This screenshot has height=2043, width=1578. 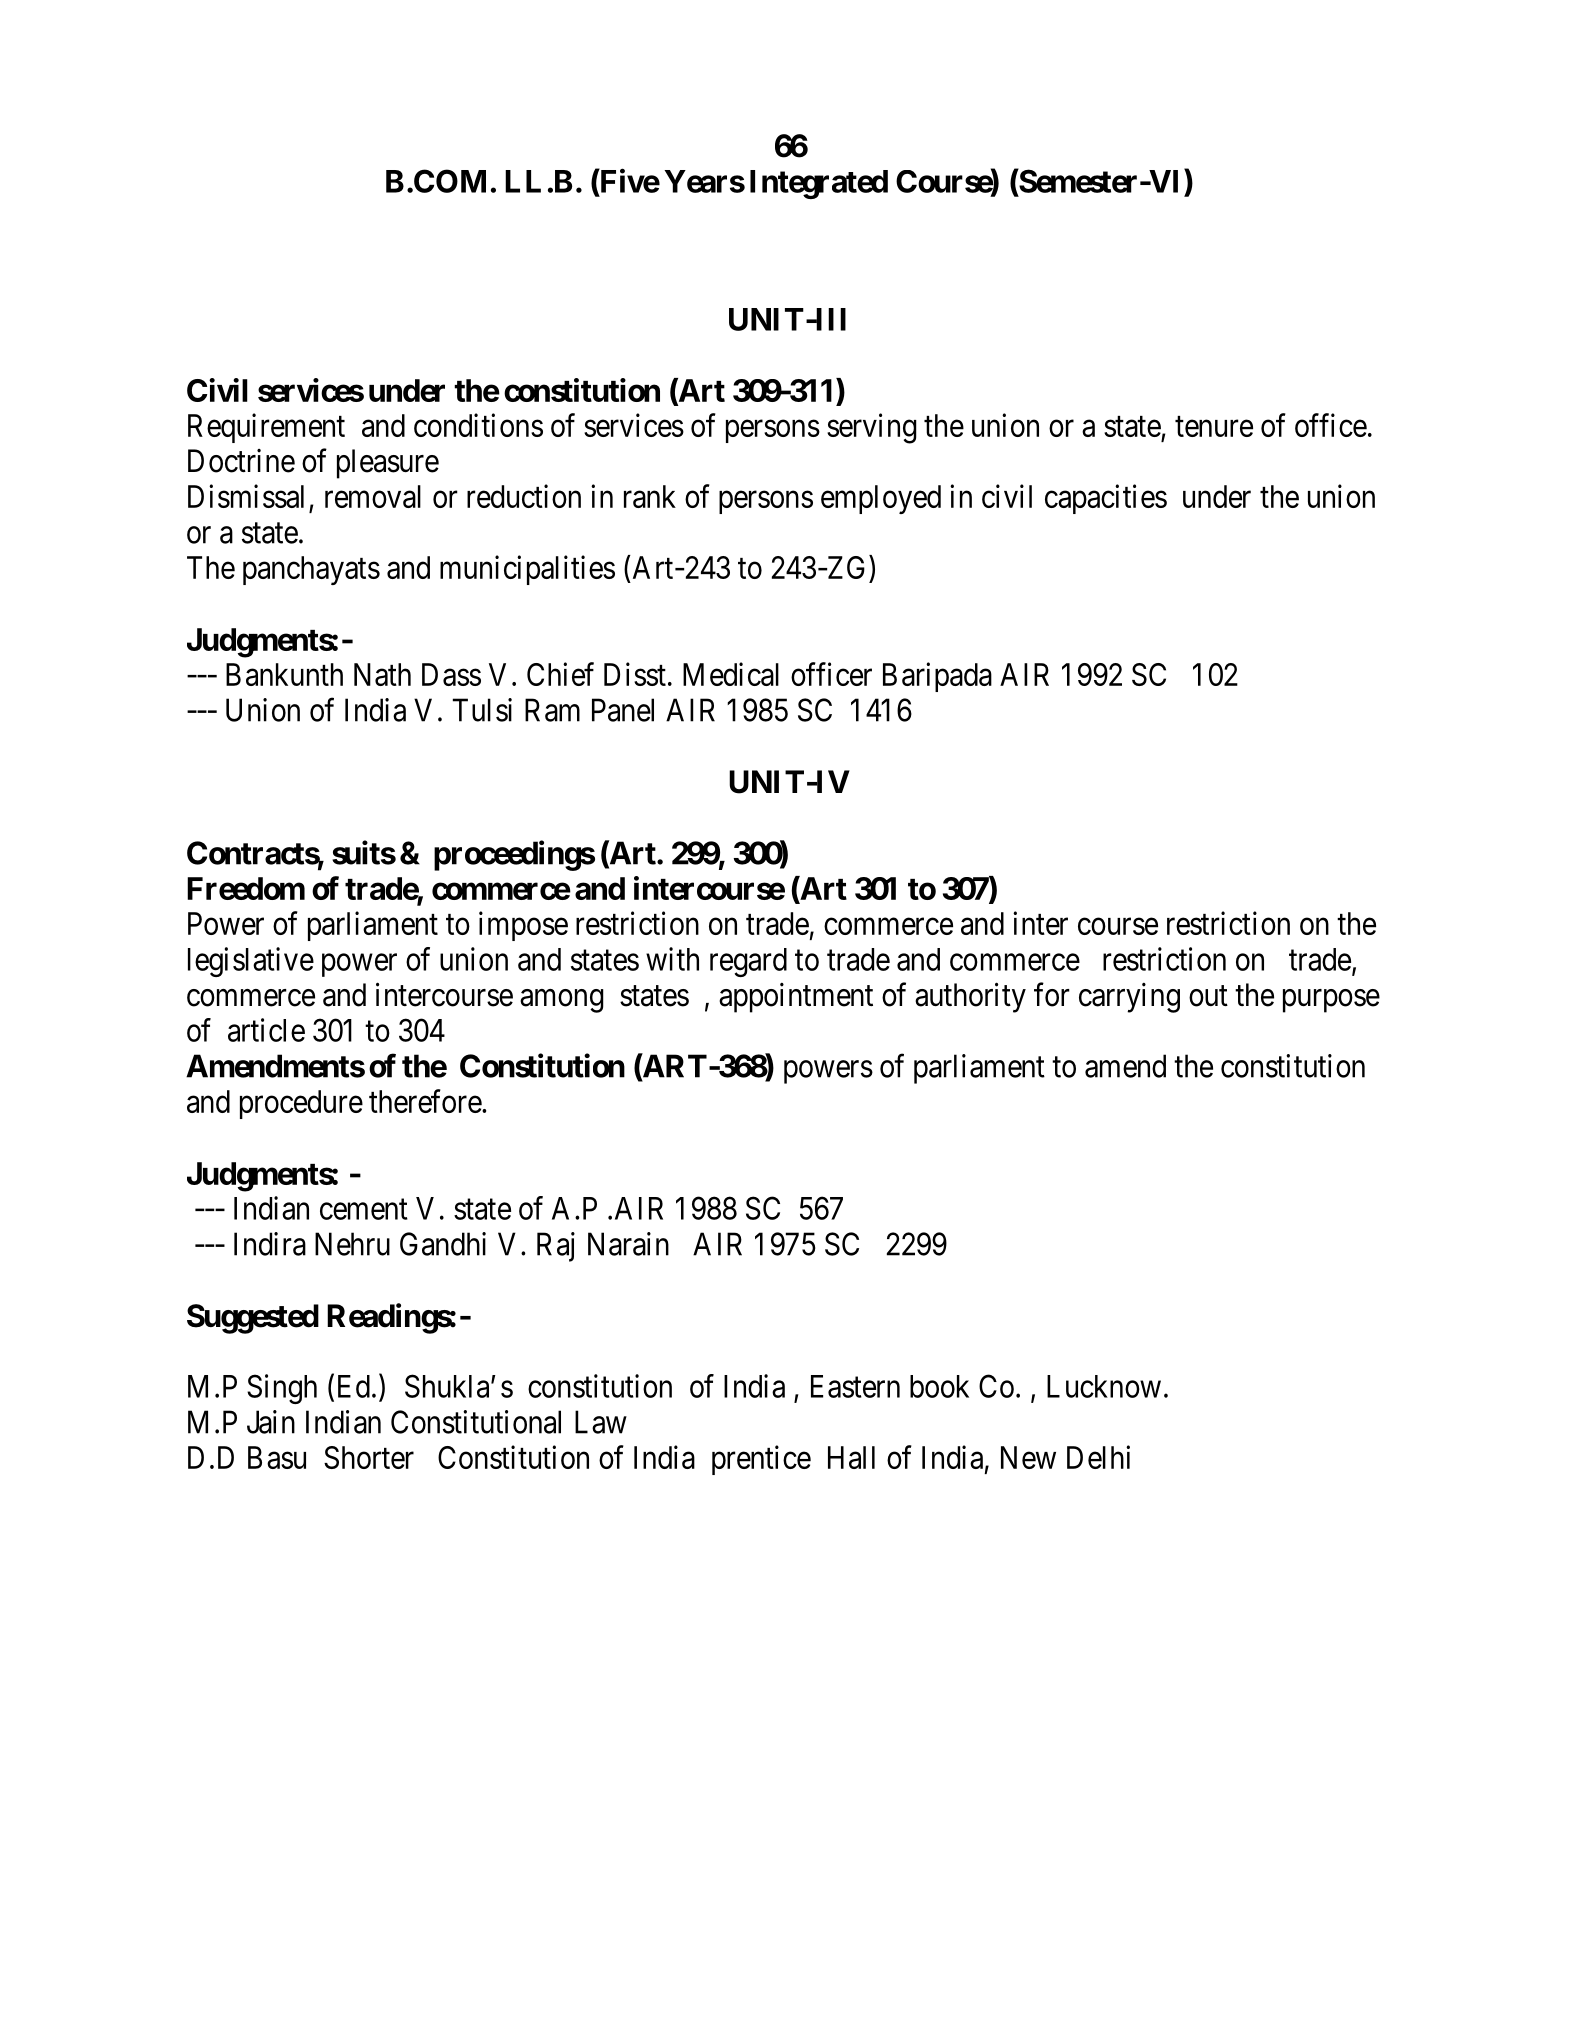 What do you see at coordinates (796, 998) in the screenshot?
I see `appointment` at bounding box center [796, 998].
